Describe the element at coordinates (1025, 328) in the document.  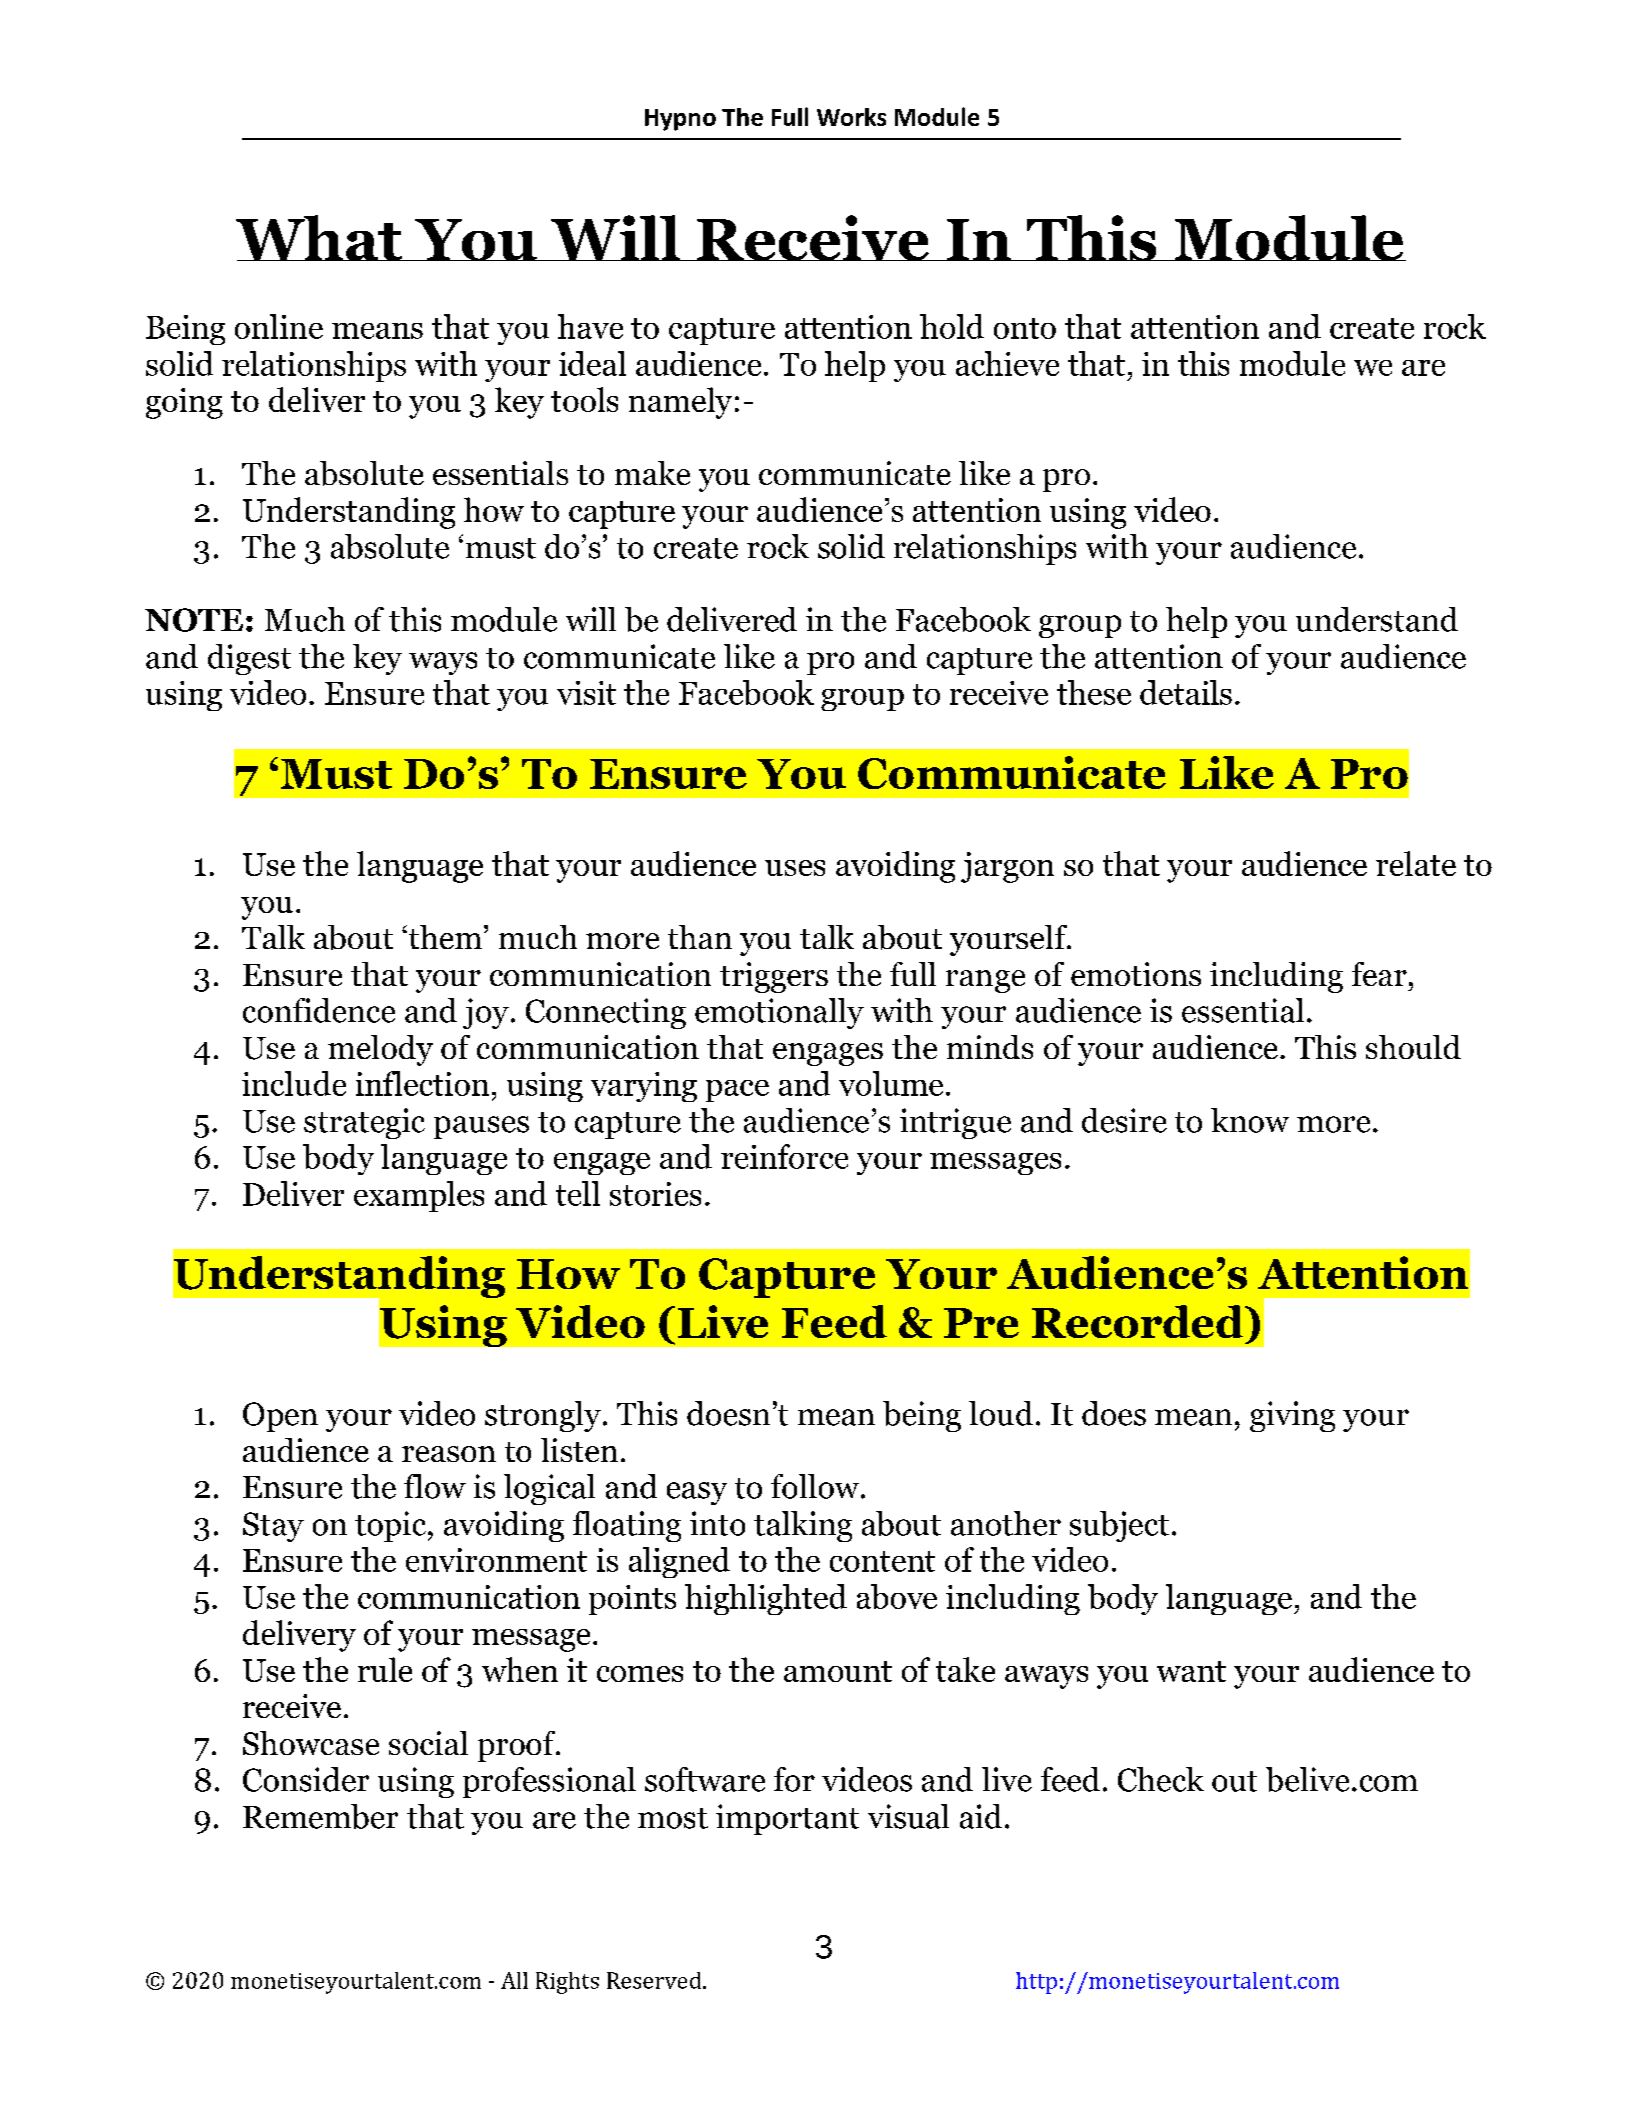
I see `onto` at that location.
